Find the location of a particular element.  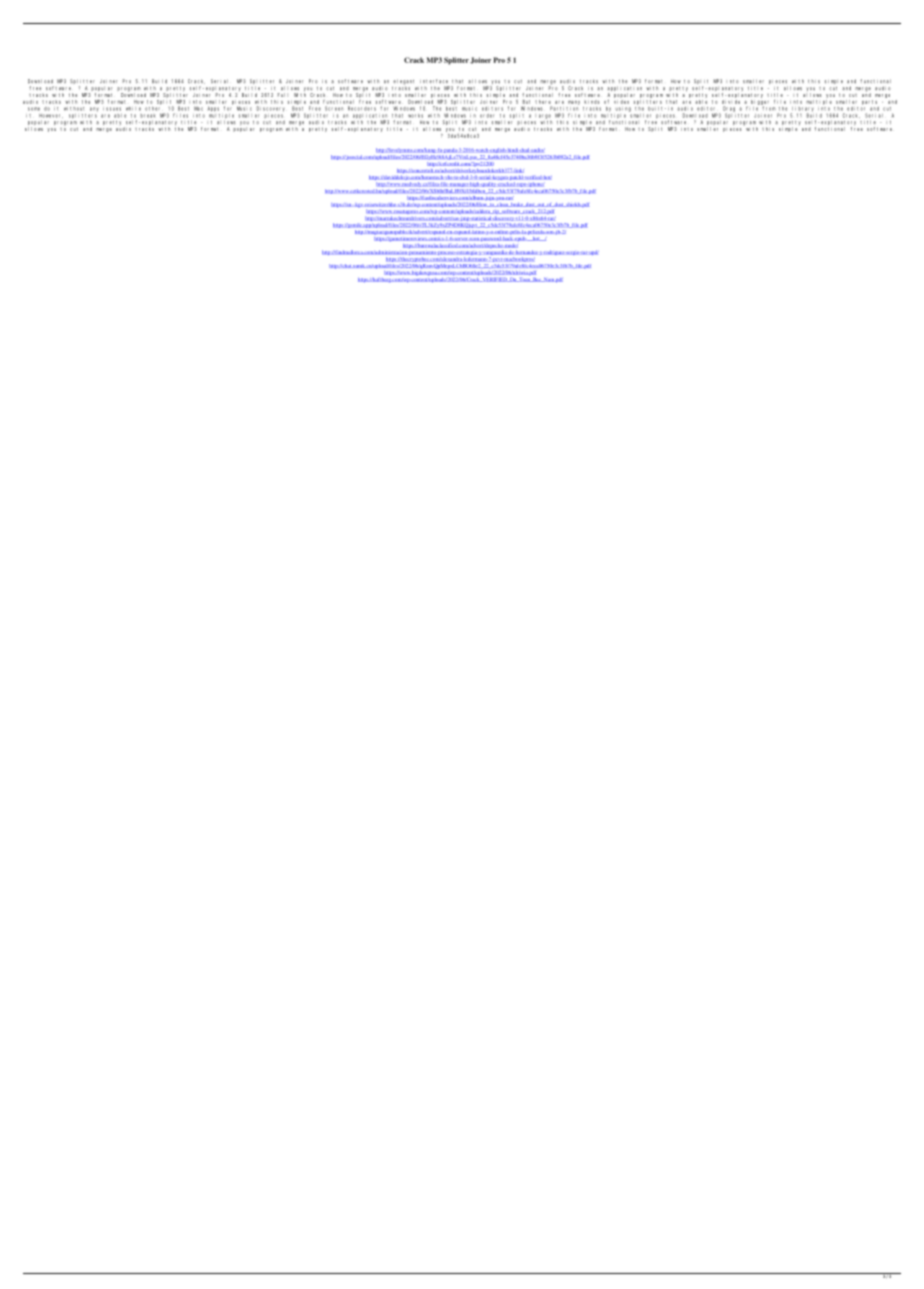

while is located at coordinates (133, 109).
